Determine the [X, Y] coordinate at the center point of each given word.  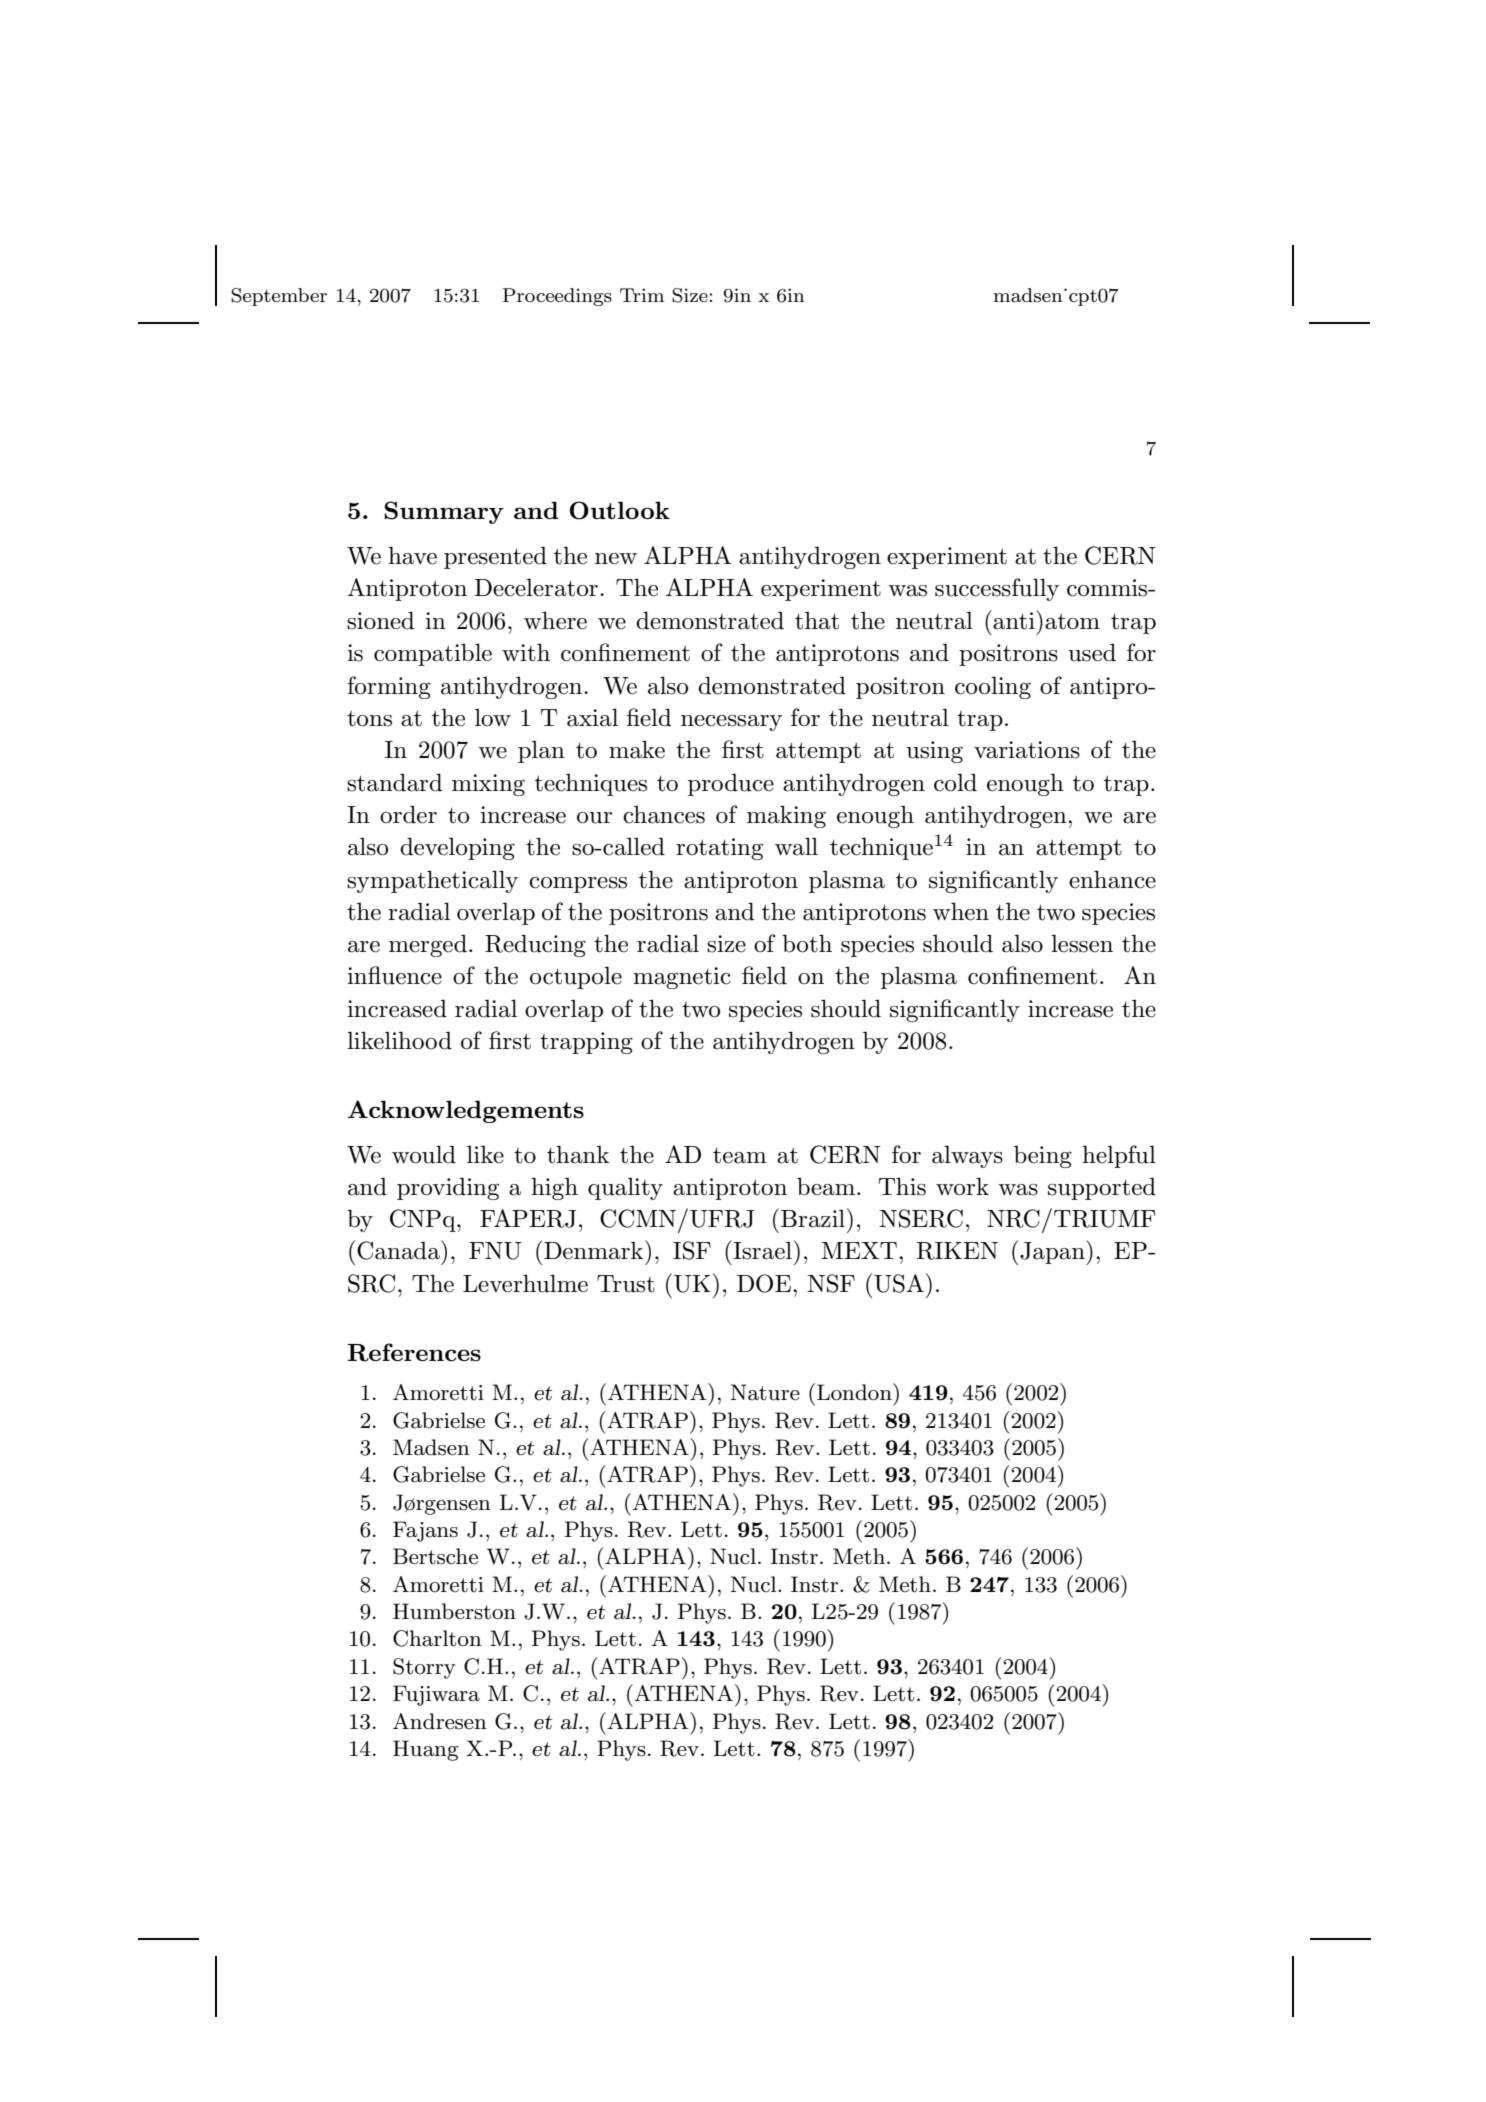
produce [731, 784]
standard [394, 782]
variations [1027, 750]
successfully [997, 589]
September [279, 297]
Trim [642, 295]
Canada [399, 1250]
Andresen [440, 1721]
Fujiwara [436, 1695]
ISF [692, 1250]
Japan [1053, 1252]
